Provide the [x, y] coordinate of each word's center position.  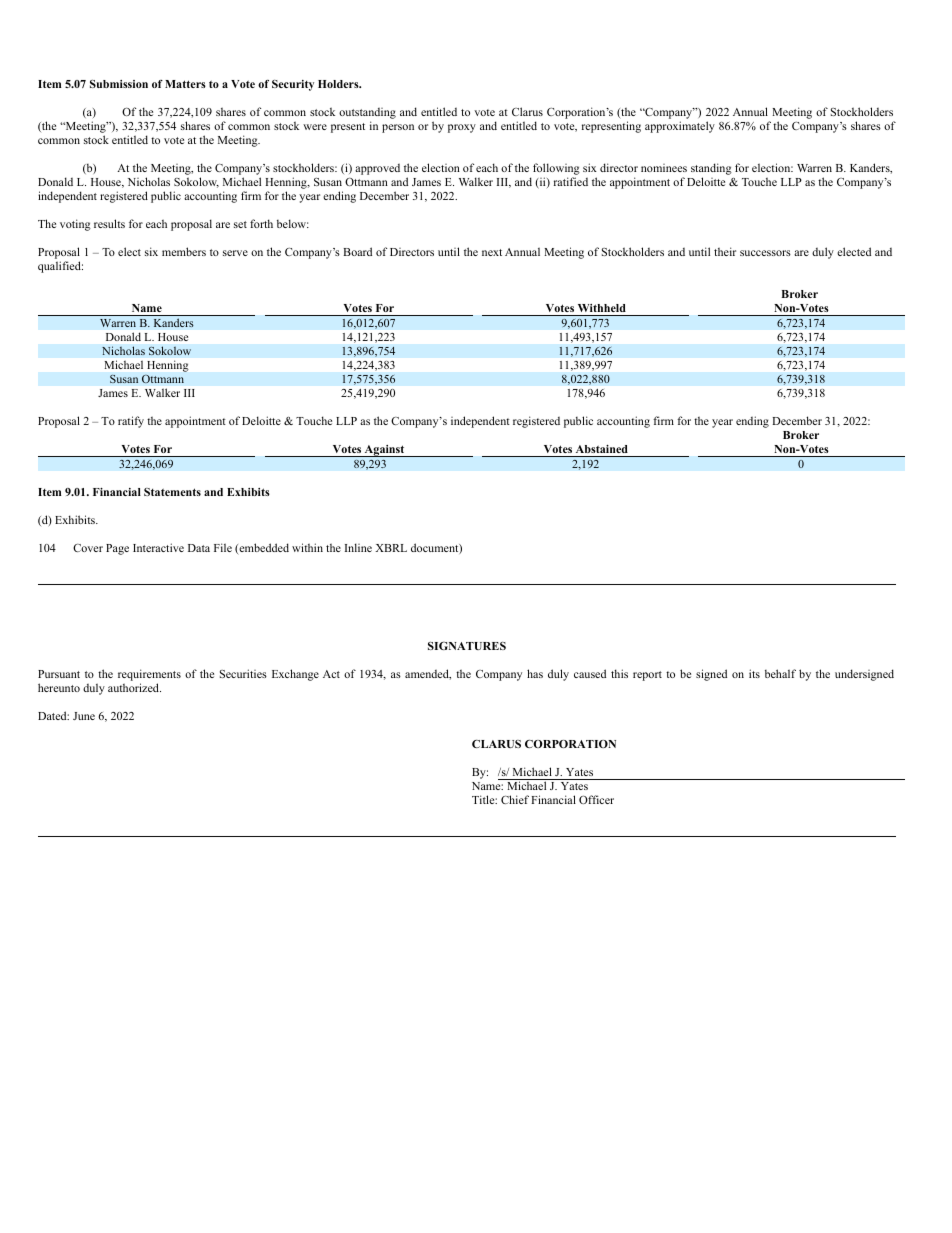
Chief [515, 799]
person [398, 128]
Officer [596, 799]
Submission [119, 84]
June [84, 716]
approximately [680, 127]
